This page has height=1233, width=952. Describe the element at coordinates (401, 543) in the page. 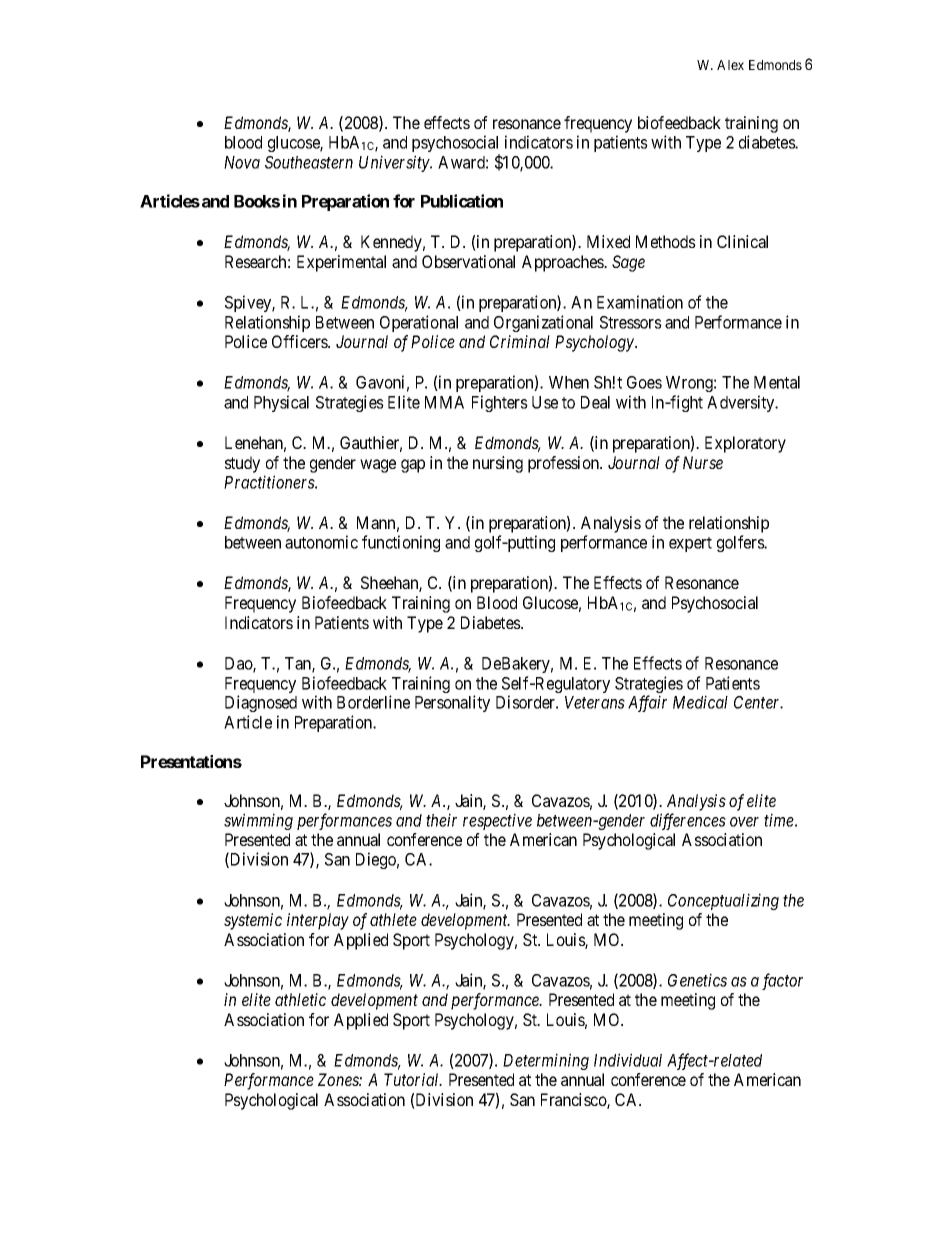

I see `functioning` at that location.
